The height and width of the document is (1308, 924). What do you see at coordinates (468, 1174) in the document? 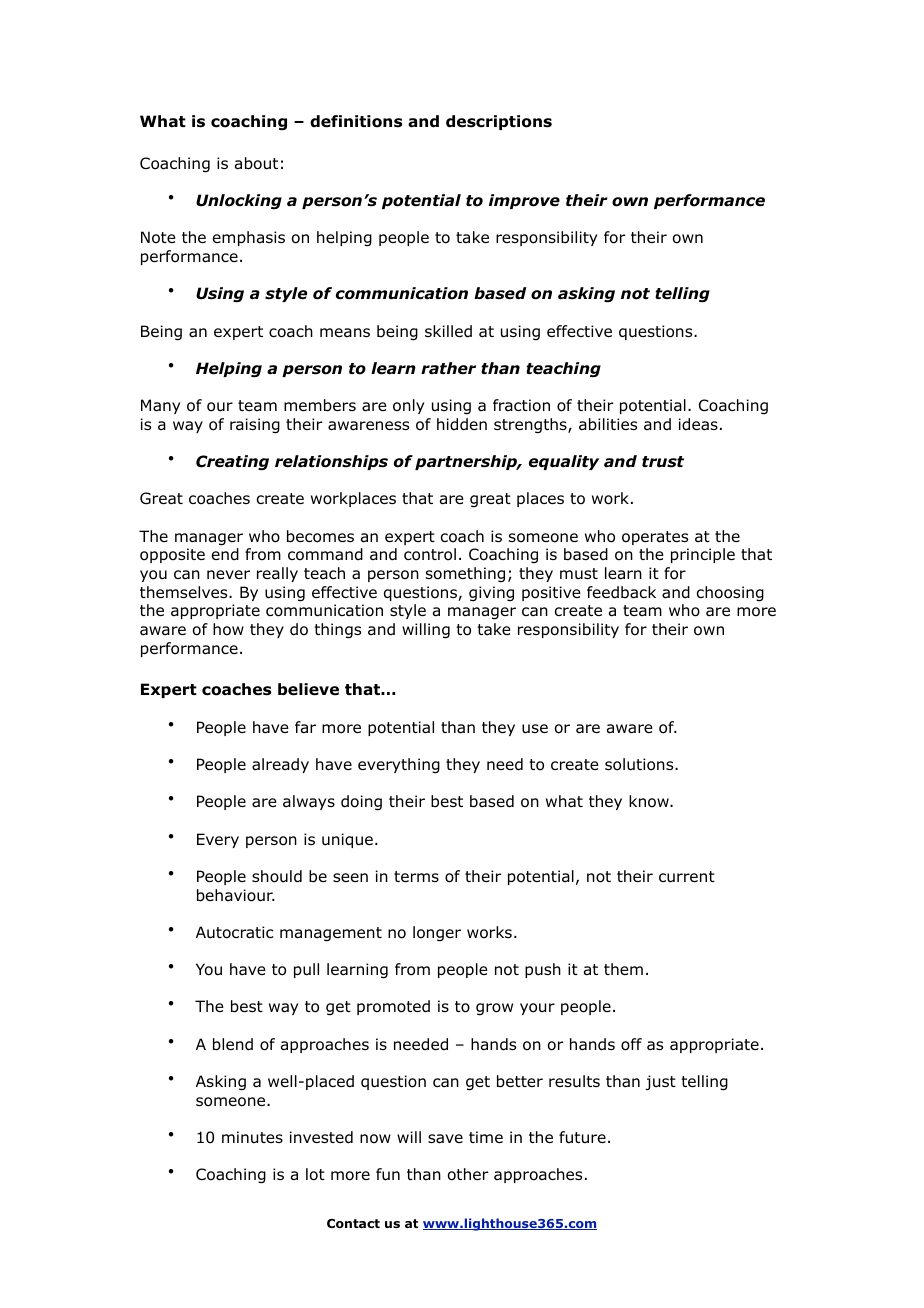
I see `other` at bounding box center [468, 1174].
